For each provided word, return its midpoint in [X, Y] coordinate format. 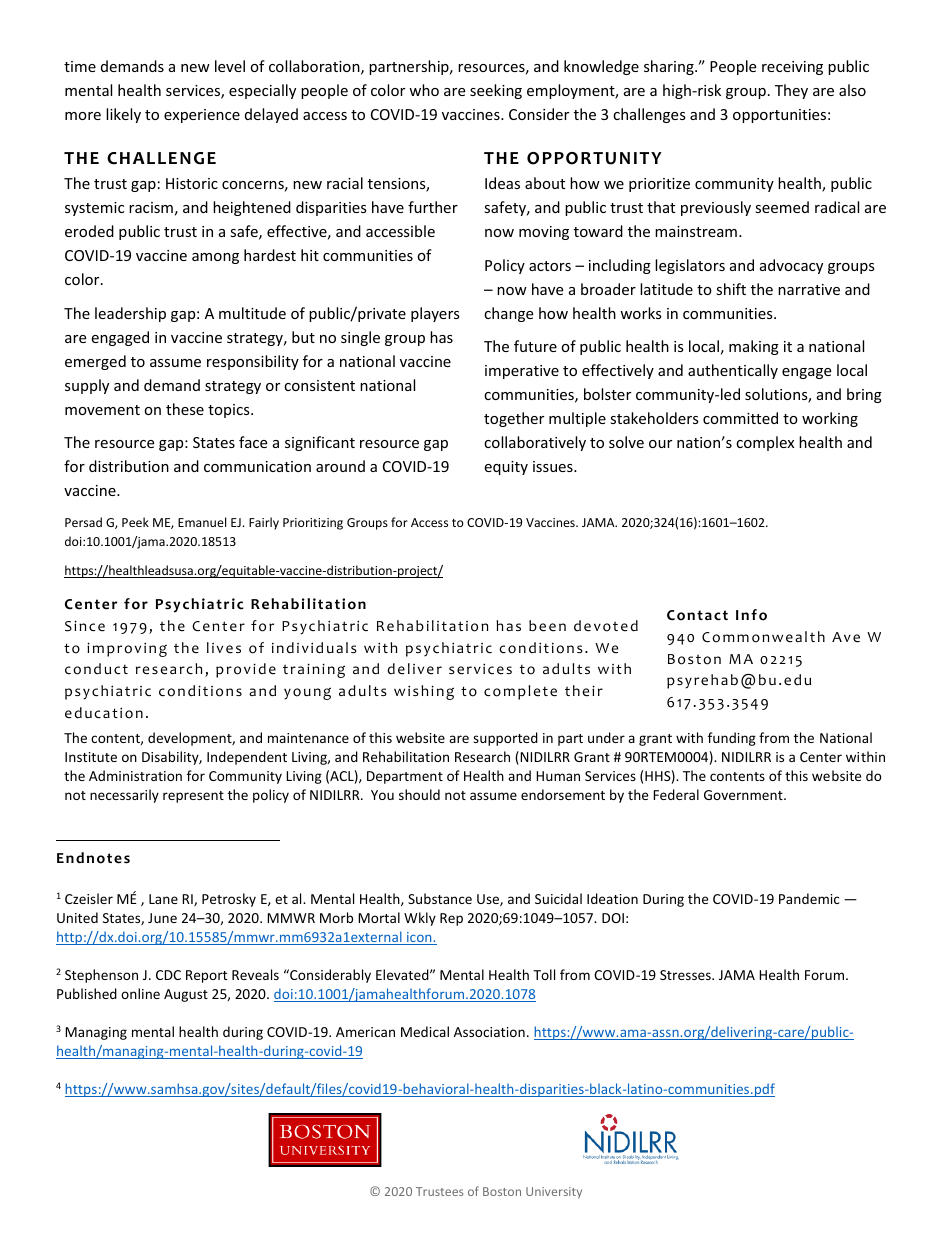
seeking [496, 91]
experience [202, 116]
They [791, 91]
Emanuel [202, 522]
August [186, 995]
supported [505, 739]
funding [732, 739]
